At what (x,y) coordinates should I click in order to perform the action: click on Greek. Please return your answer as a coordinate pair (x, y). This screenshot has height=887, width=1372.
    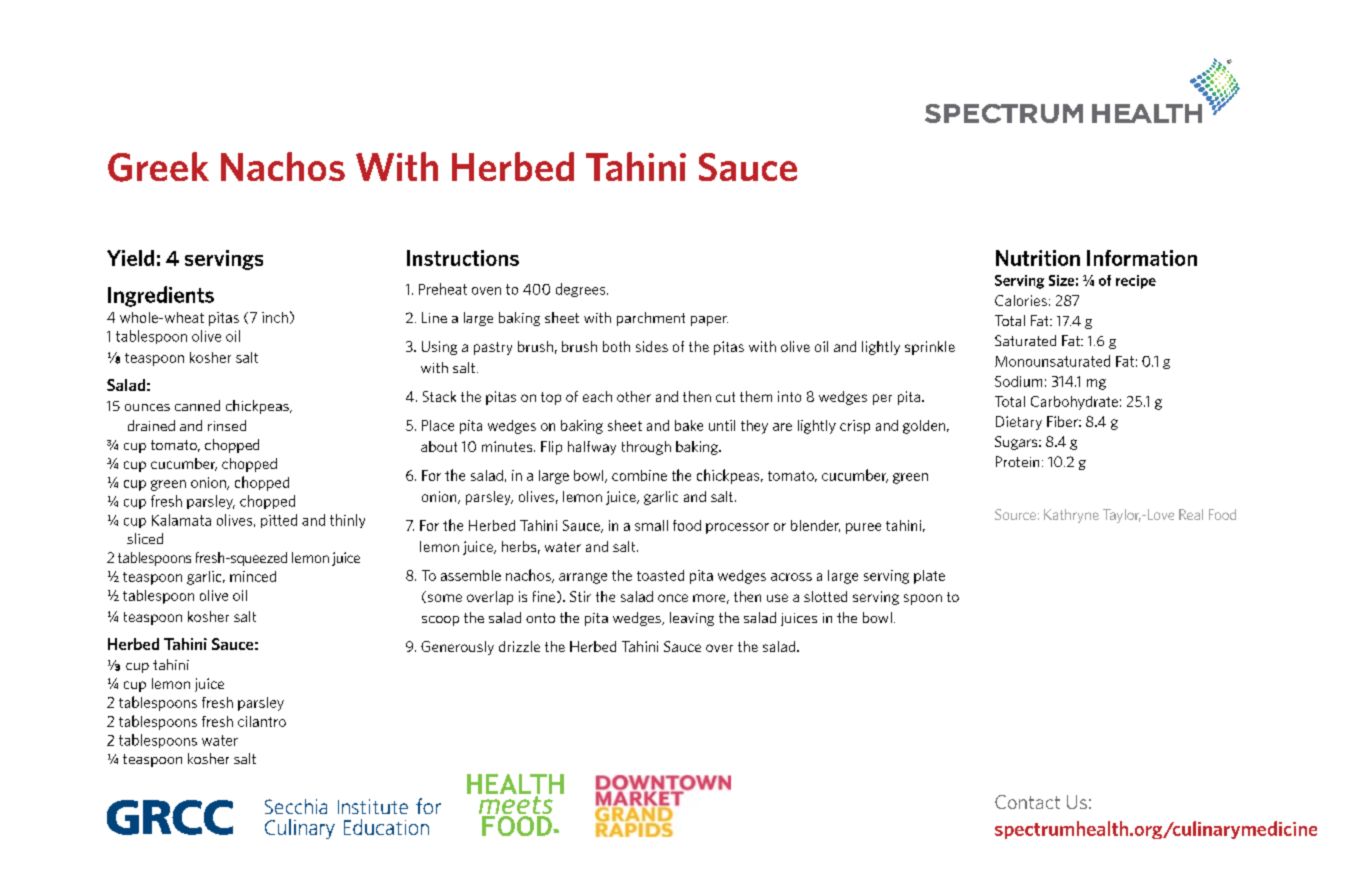
    Looking at the image, I should click on (158, 167).
